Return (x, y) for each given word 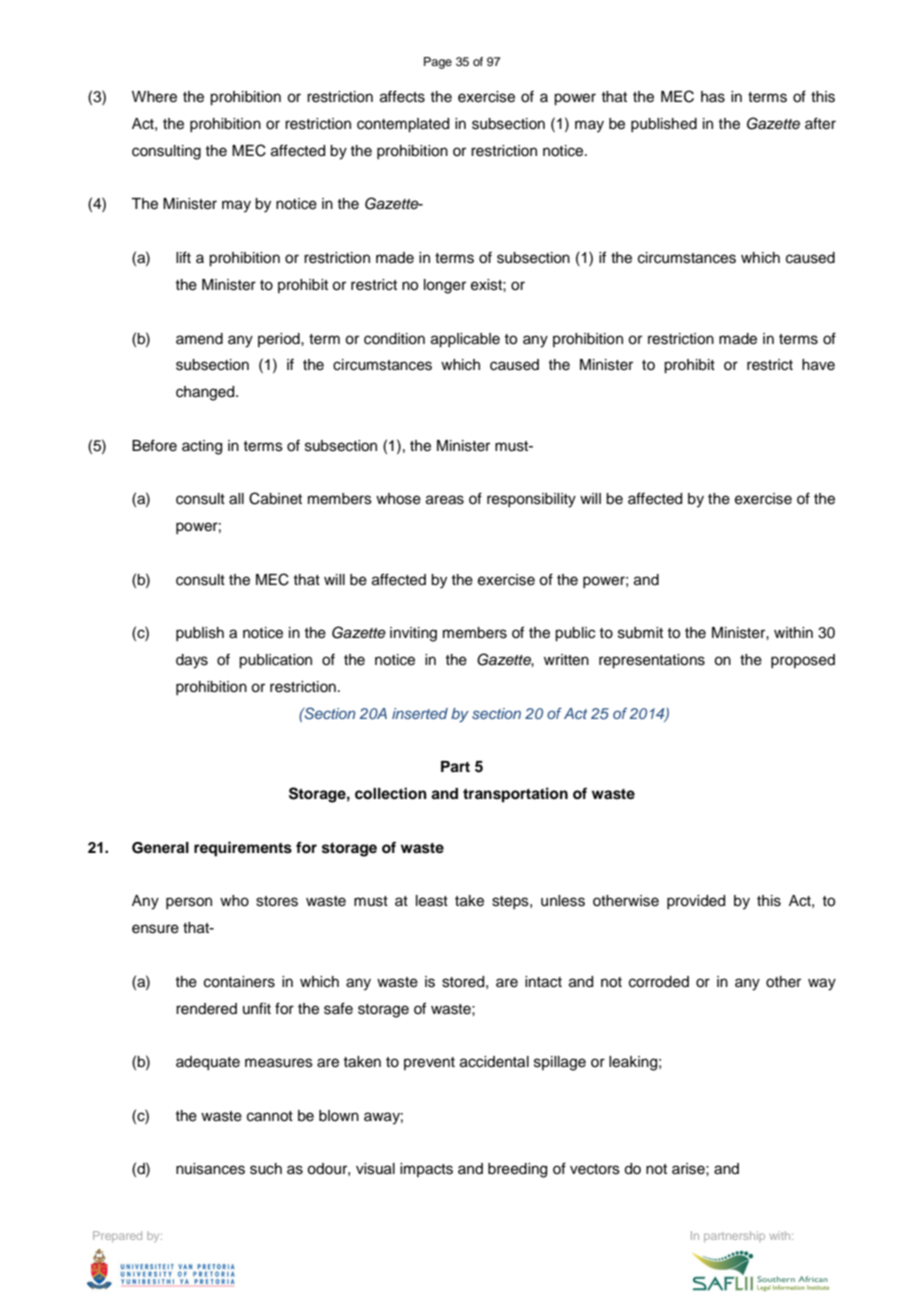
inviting (413, 634)
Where (154, 97)
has (713, 97)
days (192, 661)
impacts (426, 1170)
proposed (803, 661)
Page (438, 63)
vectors (595, 1169)
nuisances (210, 1169)
